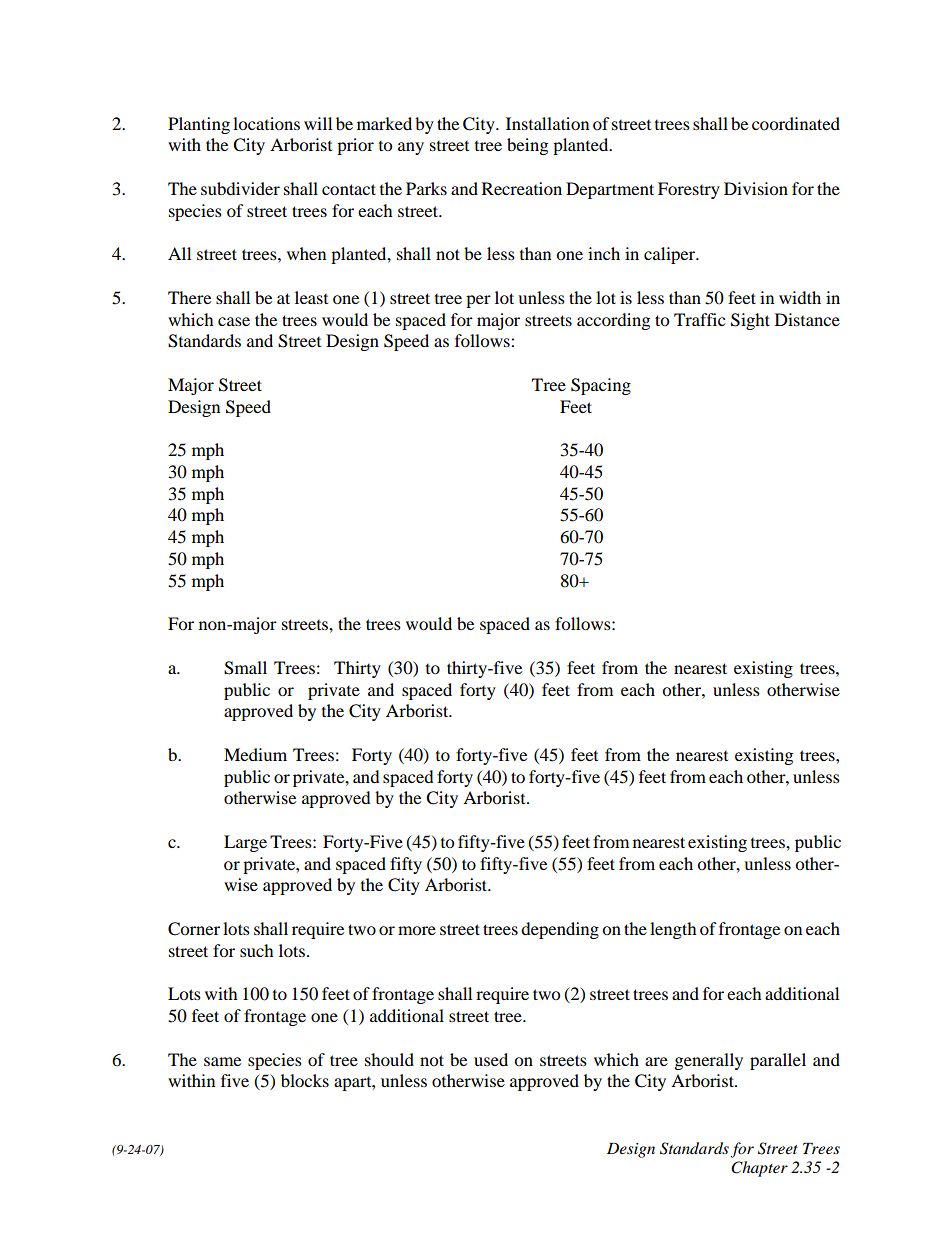 This image has width=952, height=1233. Describe the element at coordinates (527, 146) in the image. I see `being` at that location.
